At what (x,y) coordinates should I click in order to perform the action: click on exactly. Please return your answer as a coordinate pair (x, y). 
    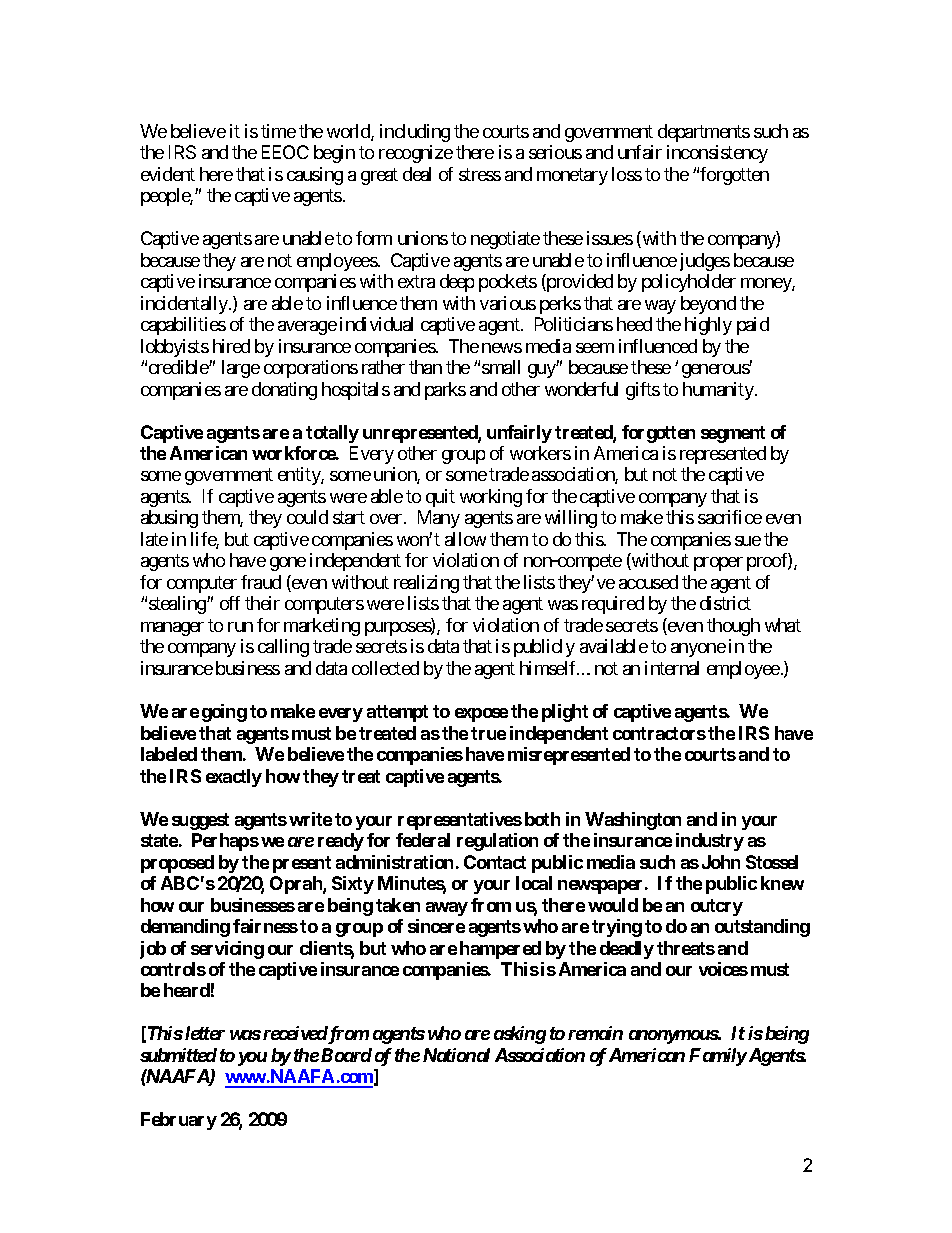
    Looking at the image, I should click on (234, 778).
